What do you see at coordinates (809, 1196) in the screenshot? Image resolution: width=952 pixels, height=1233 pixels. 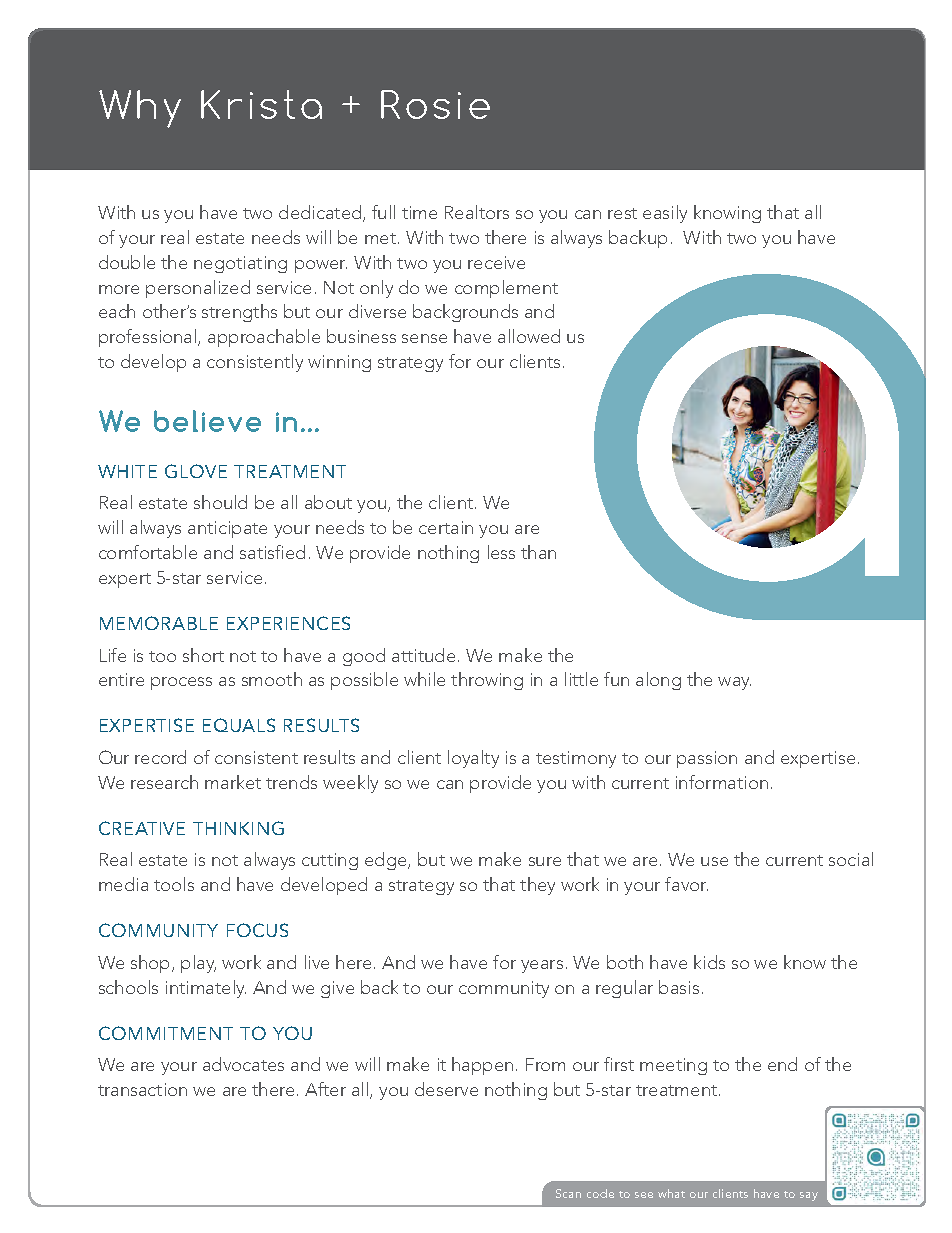 I see `say` at bounding box center [809, 1196].
